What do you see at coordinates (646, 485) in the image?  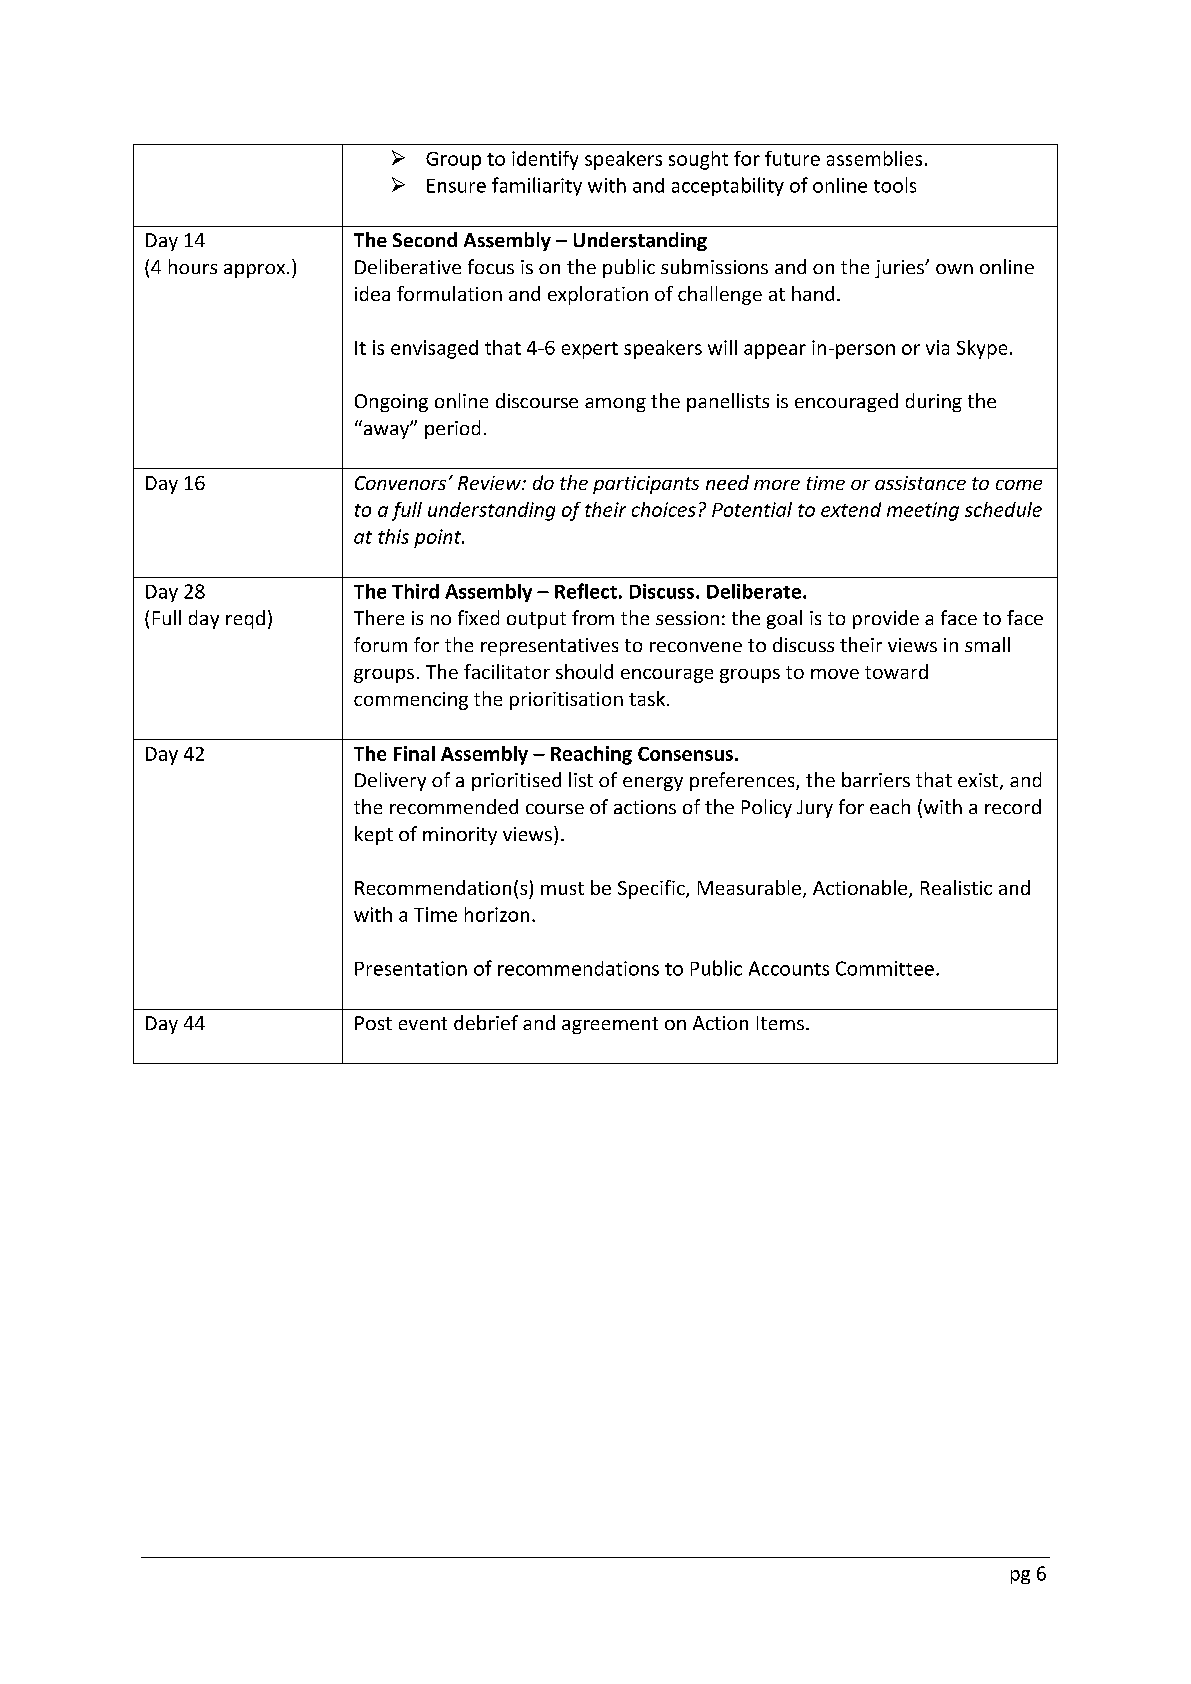 I see `participants` at bounding box center [646, 485].
